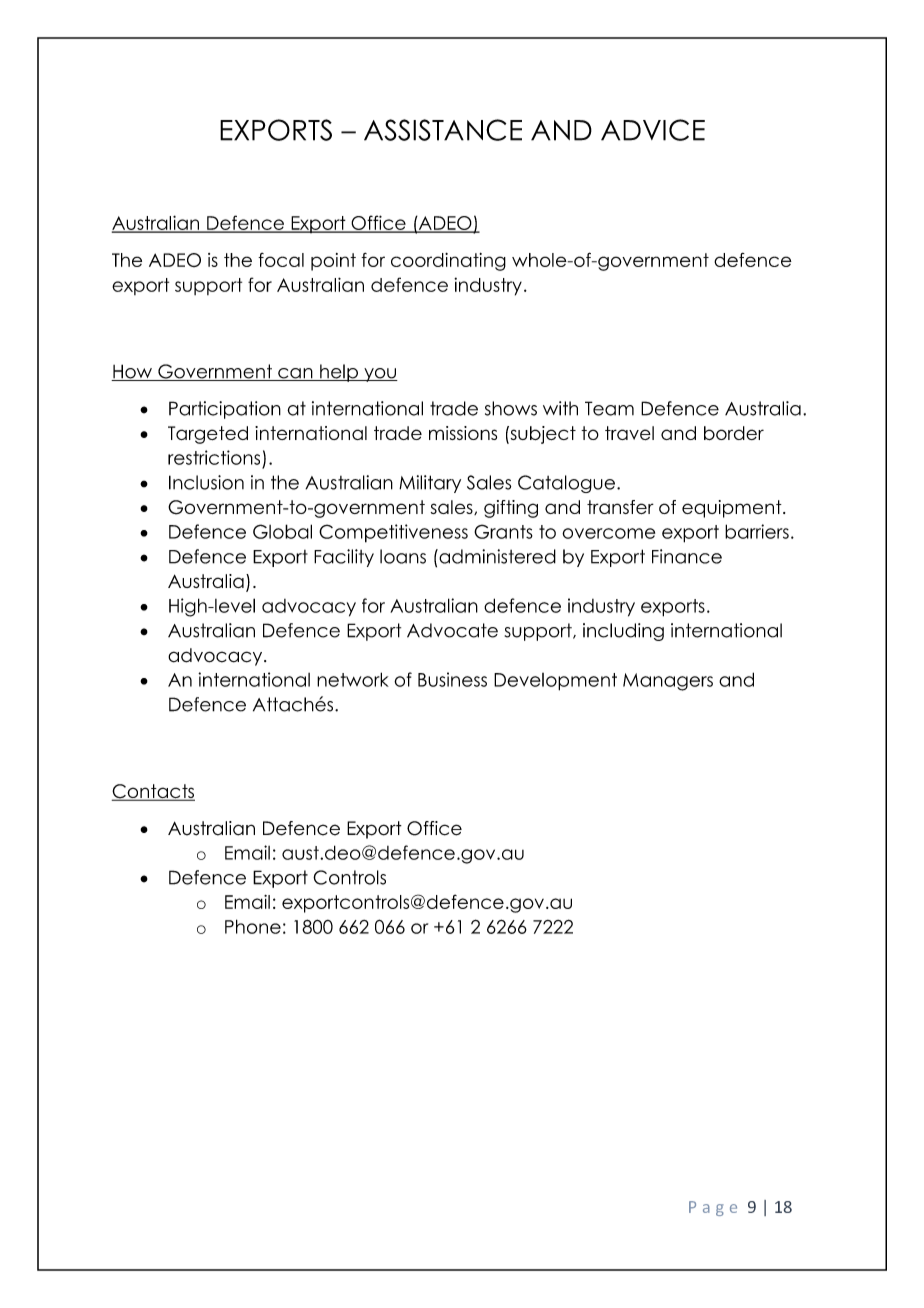 This screenshot has height=1308, width=924. Describe the element at coordinates (281, 260) in the screenshot. I see `focal` at that location.
